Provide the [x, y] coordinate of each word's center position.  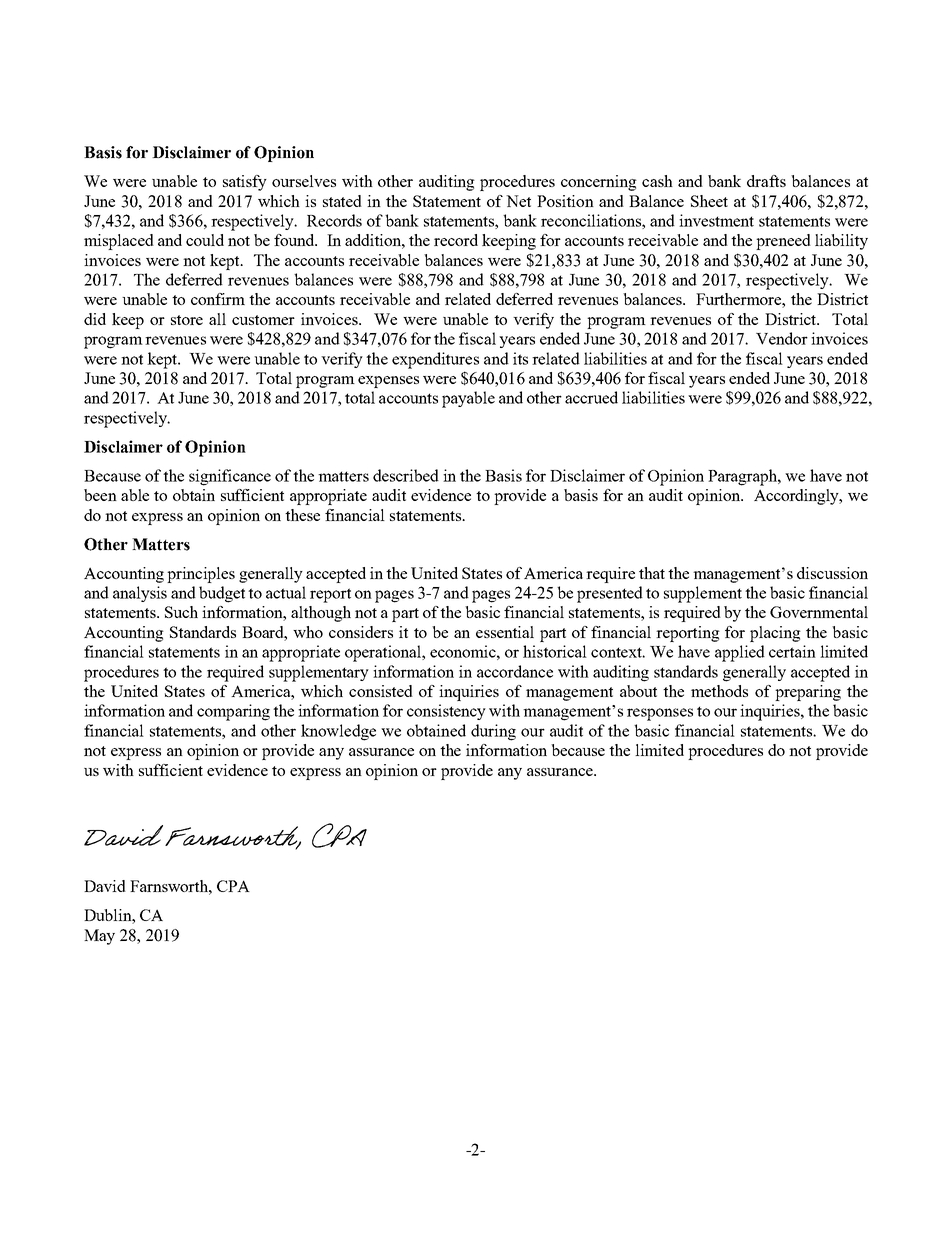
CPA [233, 886]
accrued [591, 397]
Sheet [709, 201]
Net [518, 201]
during [493, 732]
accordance [515, 671]
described [406, 475]
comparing [233, 712]
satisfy [245, 183]
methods [719, 691]
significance [230, 477]
